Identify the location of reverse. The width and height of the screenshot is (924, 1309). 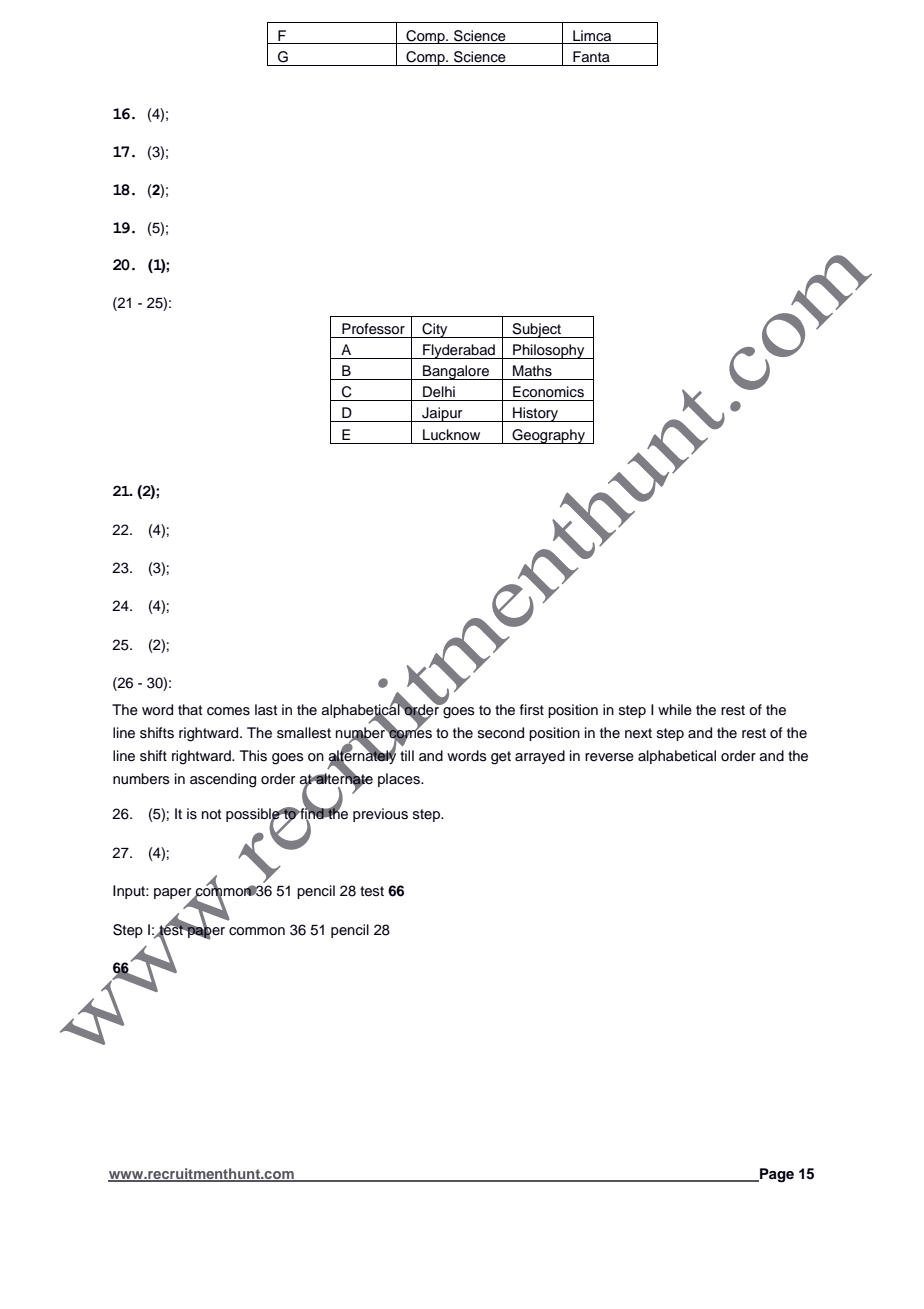
(609, 757).
